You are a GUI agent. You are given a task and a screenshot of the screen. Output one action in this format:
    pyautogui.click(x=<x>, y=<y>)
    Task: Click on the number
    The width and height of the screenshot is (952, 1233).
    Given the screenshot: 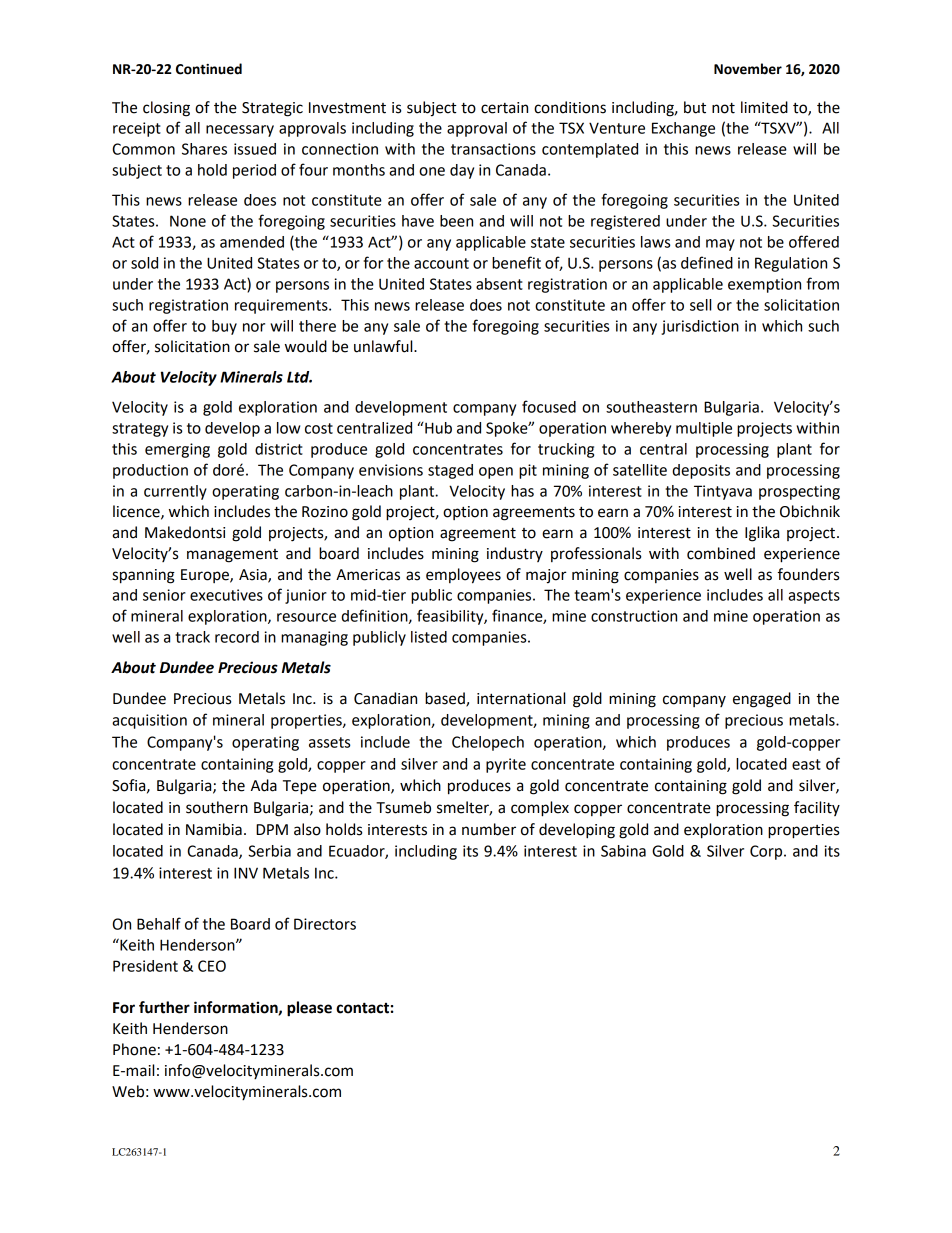 What is the action you would take?
    pyautogui.click(x=489, y=829)
